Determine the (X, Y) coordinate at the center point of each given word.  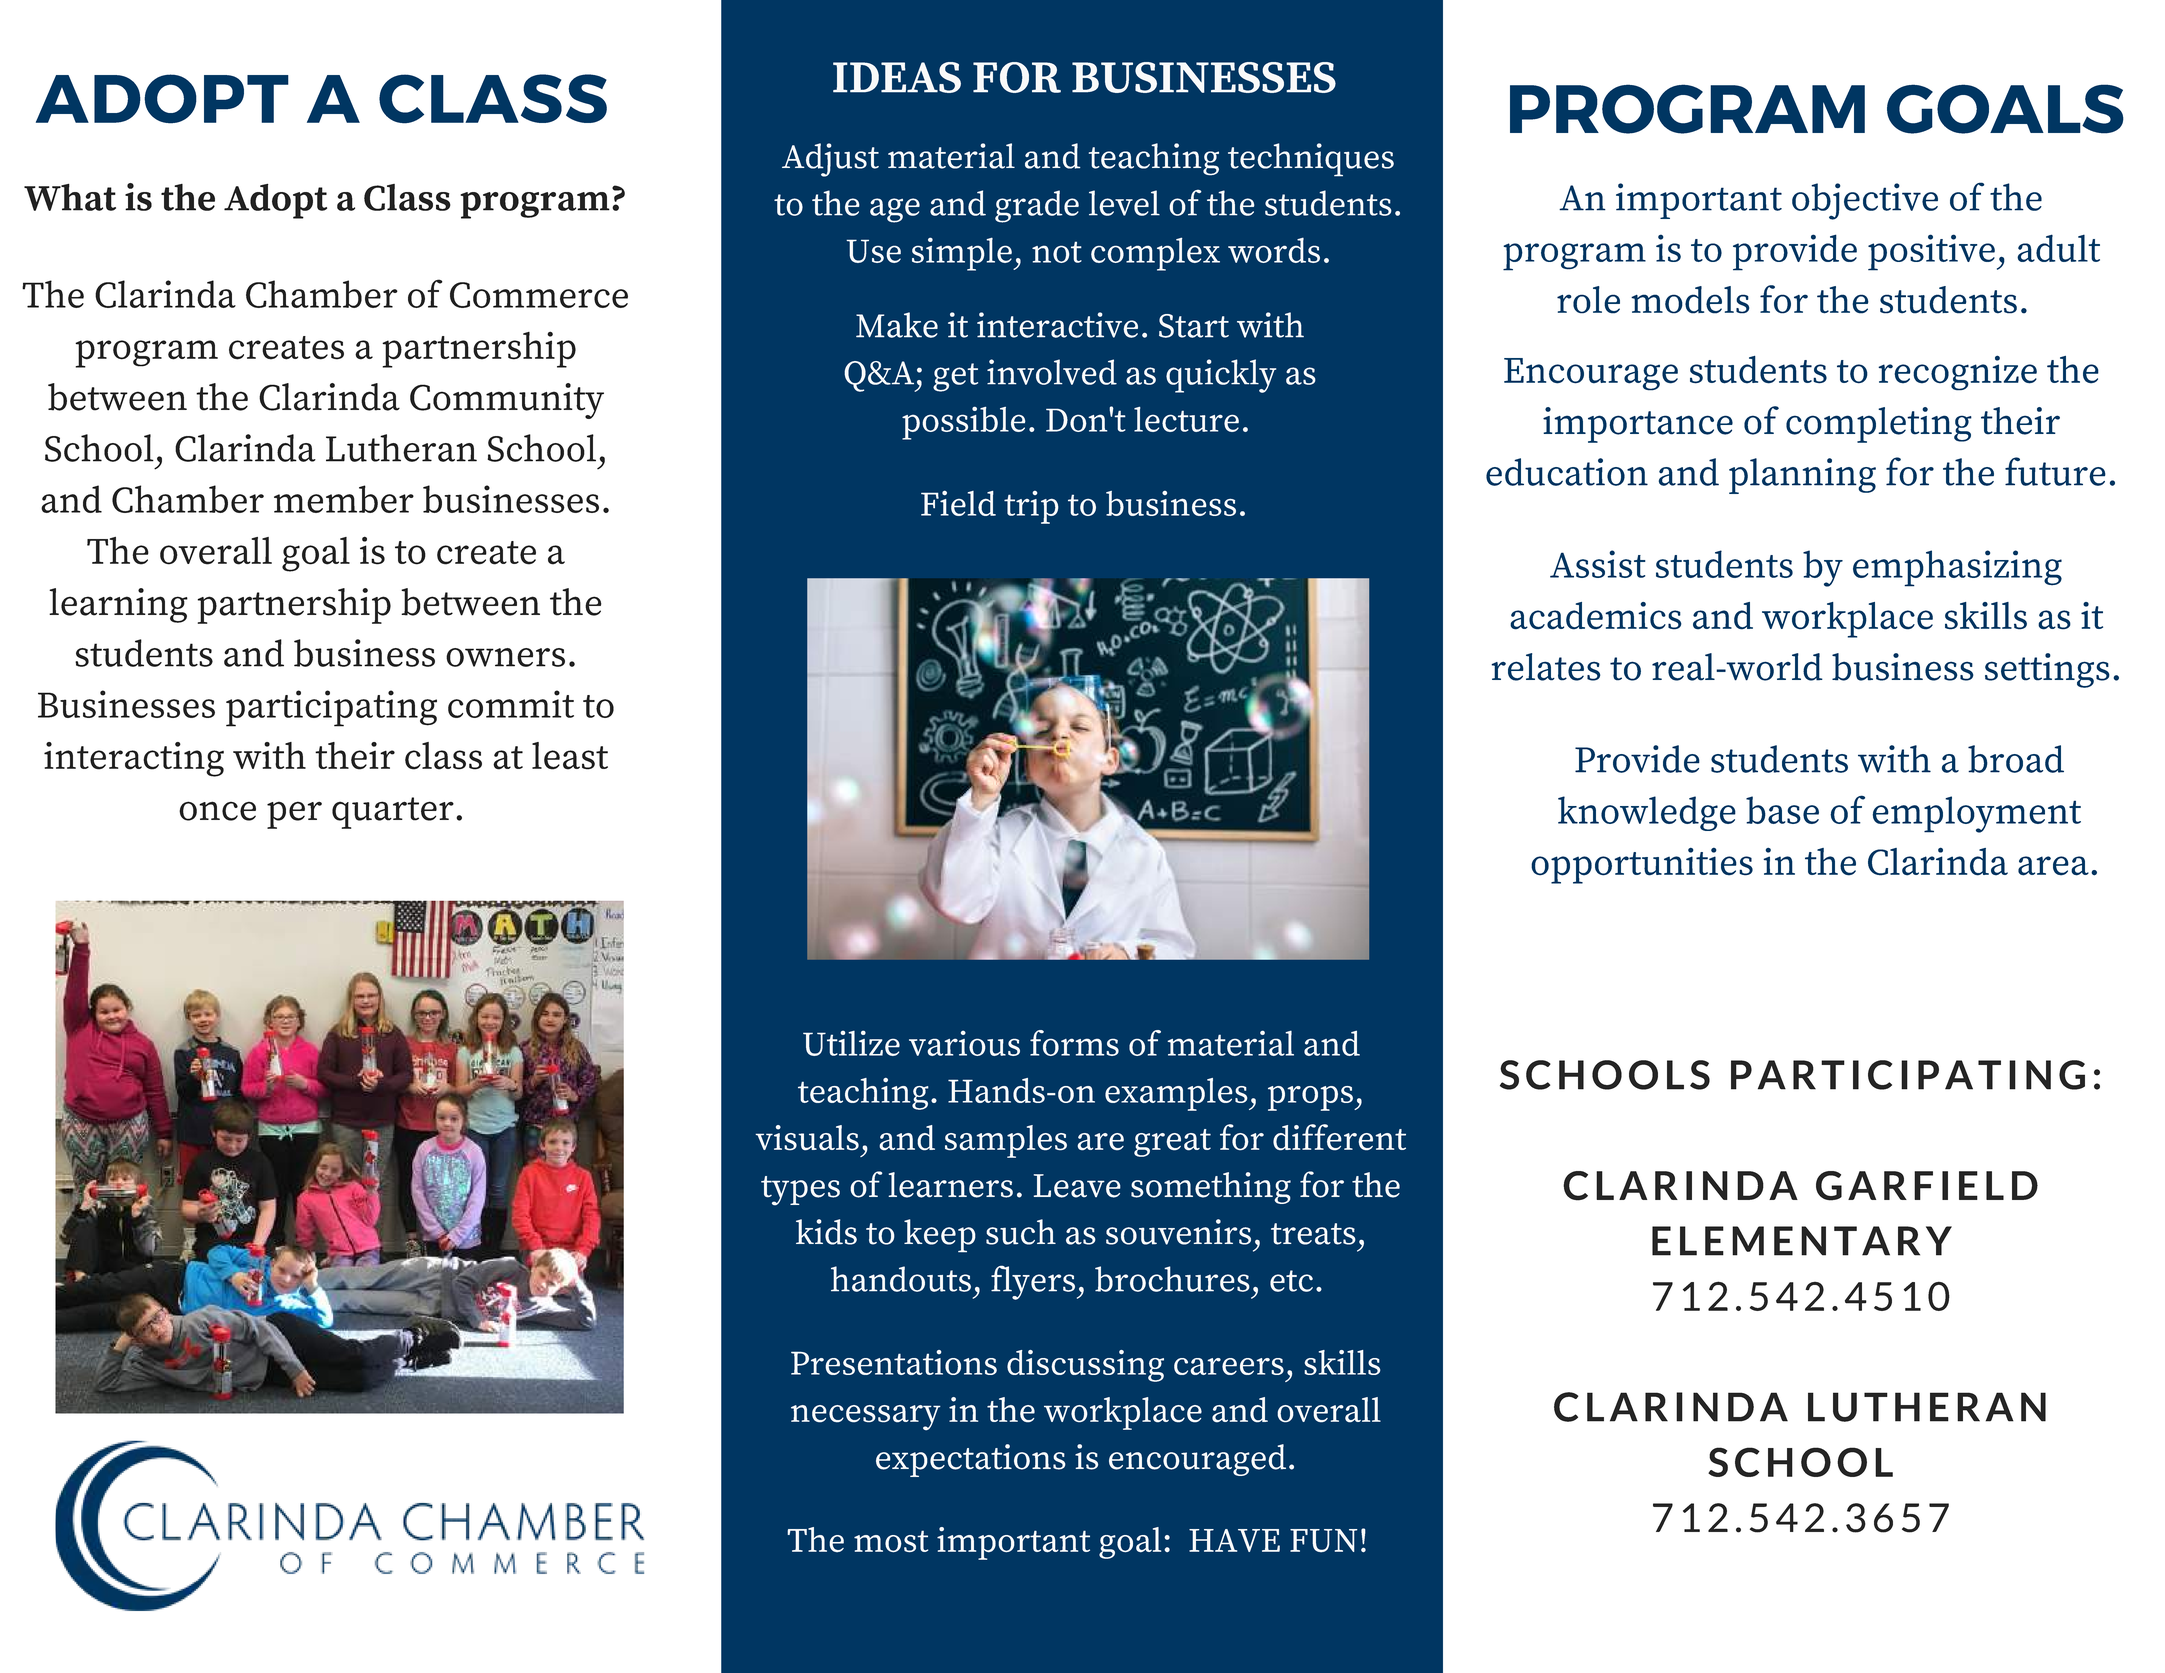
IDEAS (897, 77)
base (1782, 810)
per (294, 815)
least (570, 756)
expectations (971, 1460)
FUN (1324, 1541)
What (70, 197)
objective (1865, 201)
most (891, 1541)
